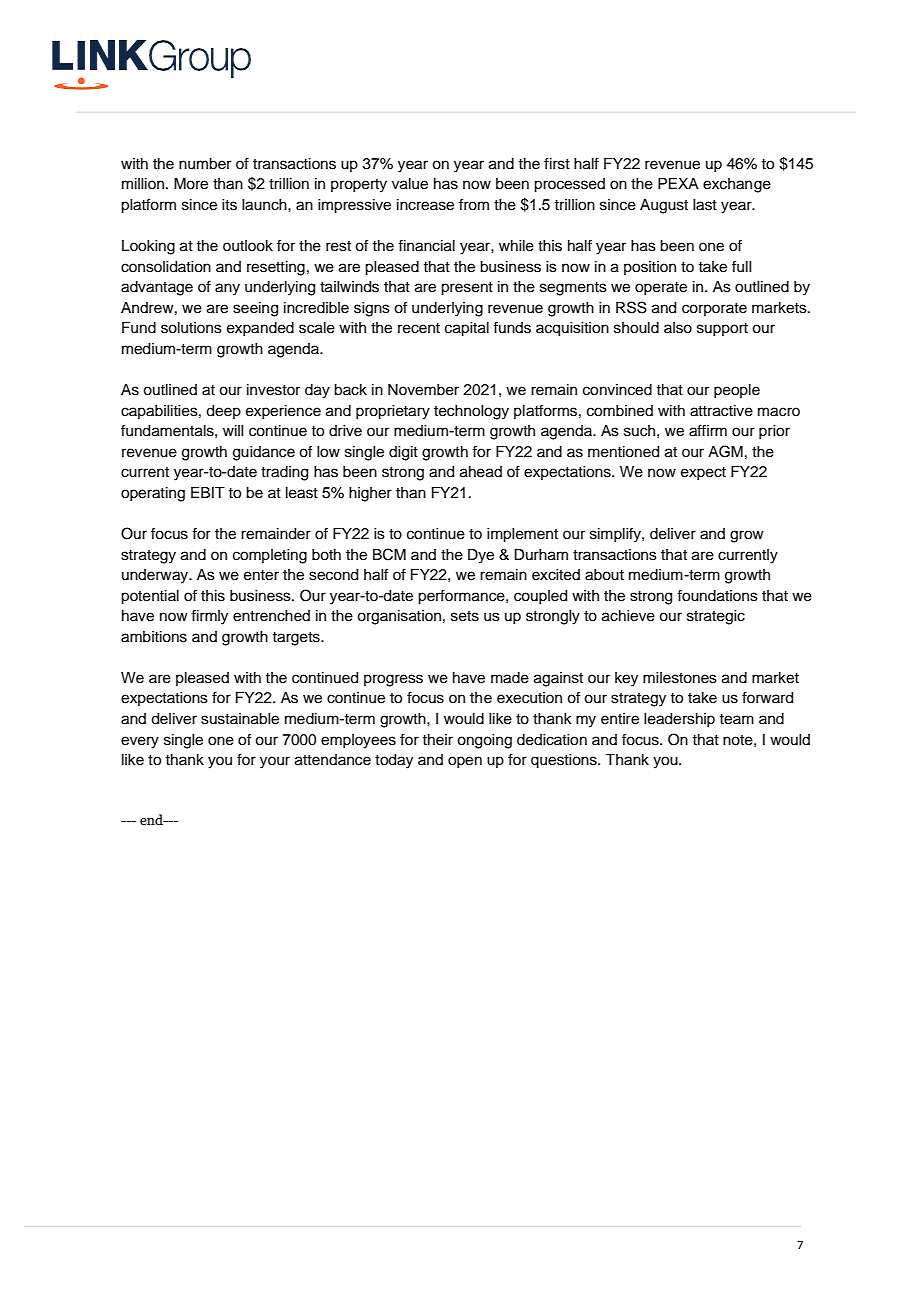  I want to click on AGM, so click(725, 451).
